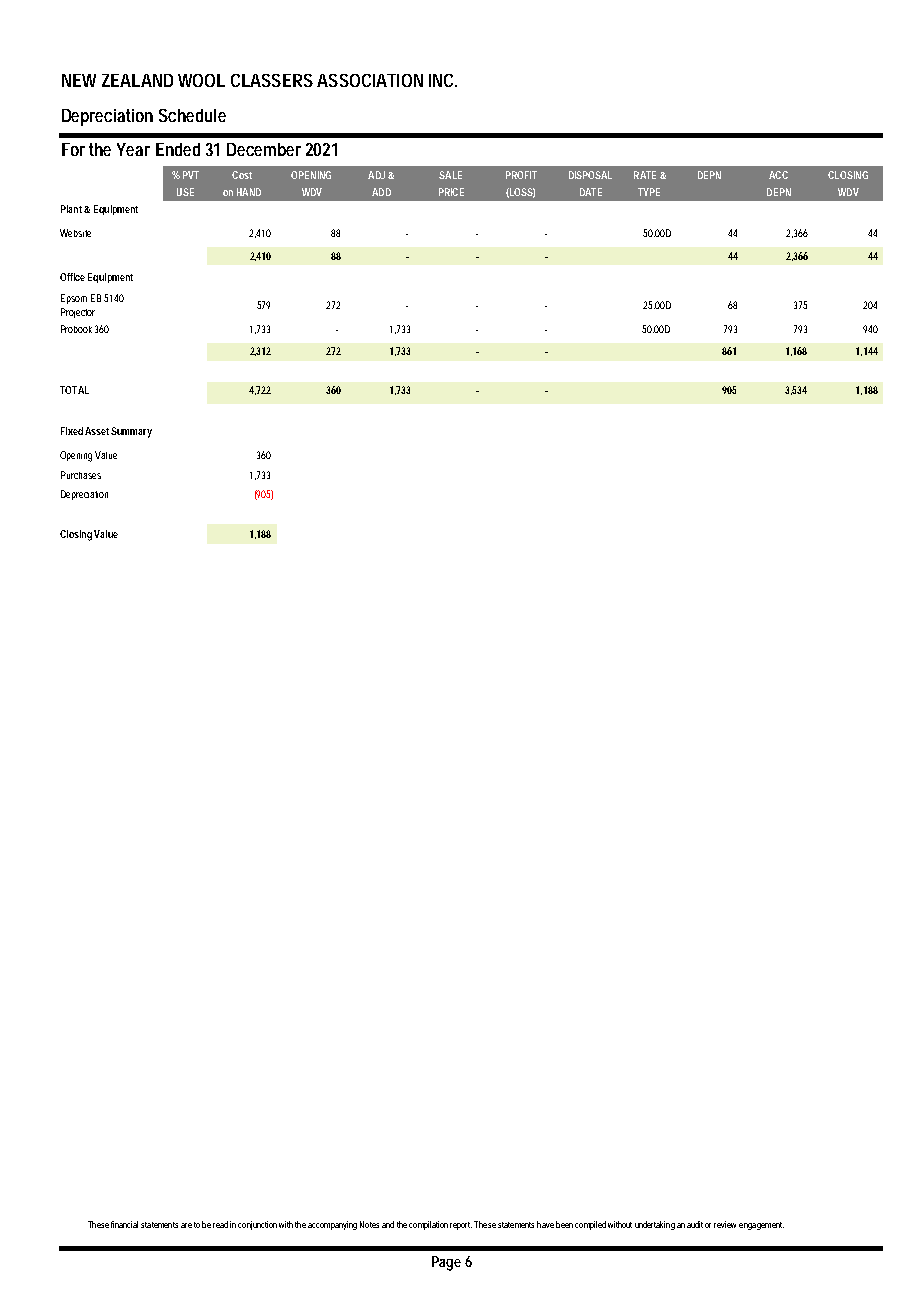  What do you see at coordinates (564, 1224) in the screenshot?
I see `been` at bounding box center [564, 1224].
